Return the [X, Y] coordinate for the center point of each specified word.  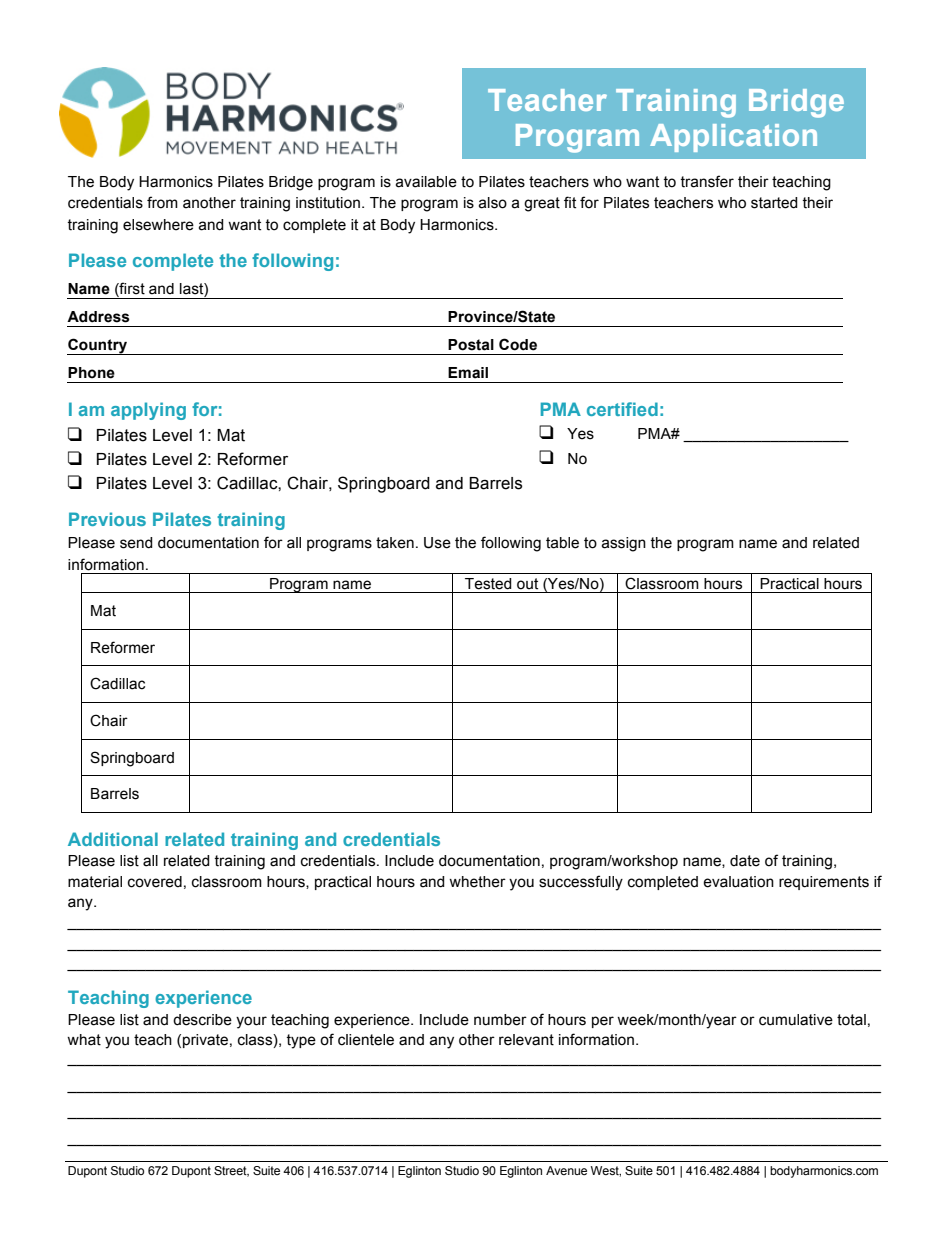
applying [148, 411]
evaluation [738, 882]
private [205, 1041]
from [162, 202]
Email [468, 373]
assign [623, 544]
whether [477, 882]
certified [622, 409]
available [426, 182]
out [527, 584]
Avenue [566, 1170]
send [136, 543]
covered [155, 882]
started [774, 203]
